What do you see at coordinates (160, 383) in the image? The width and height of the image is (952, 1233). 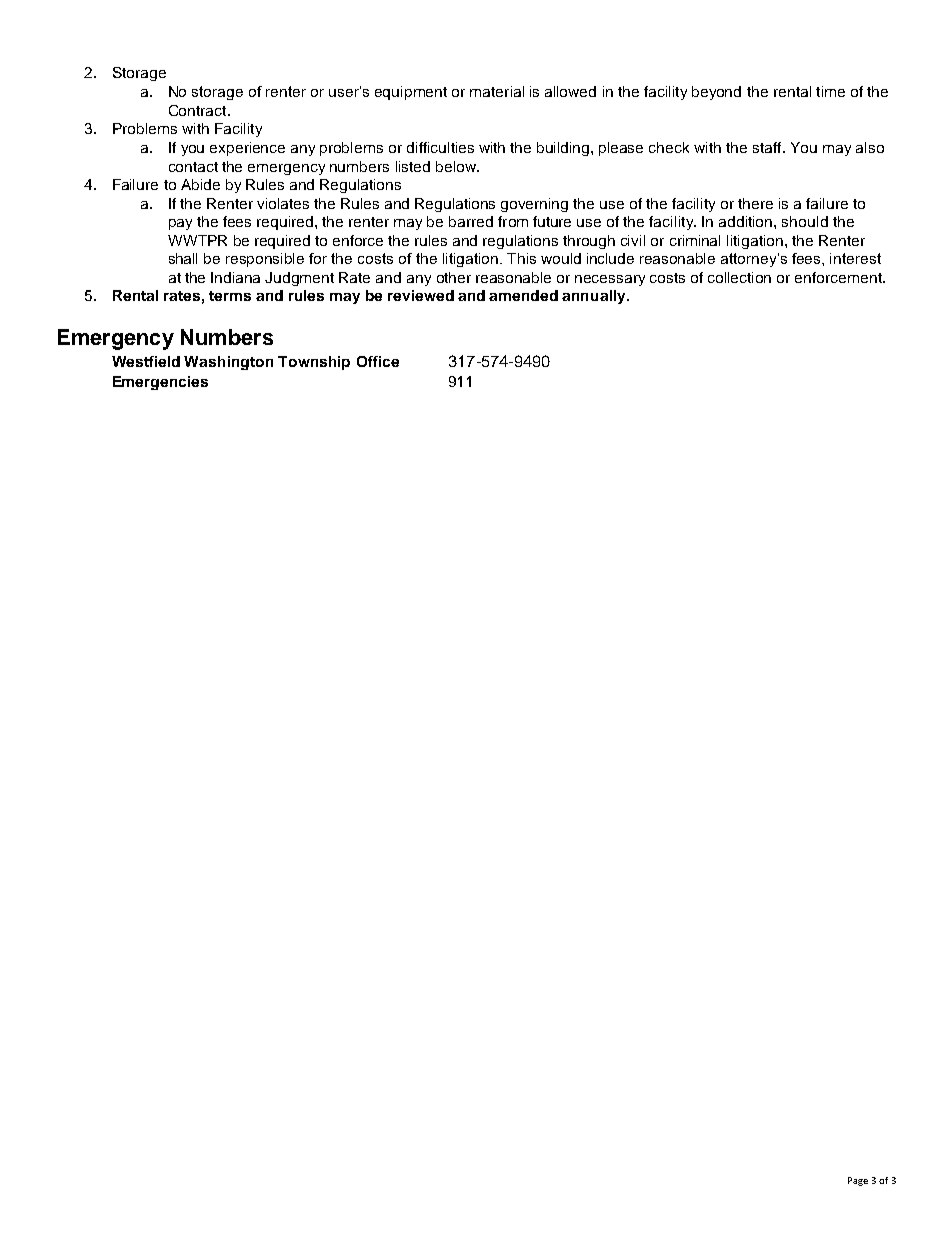 I see `Emergencies` at bounding box center [160, 383].
